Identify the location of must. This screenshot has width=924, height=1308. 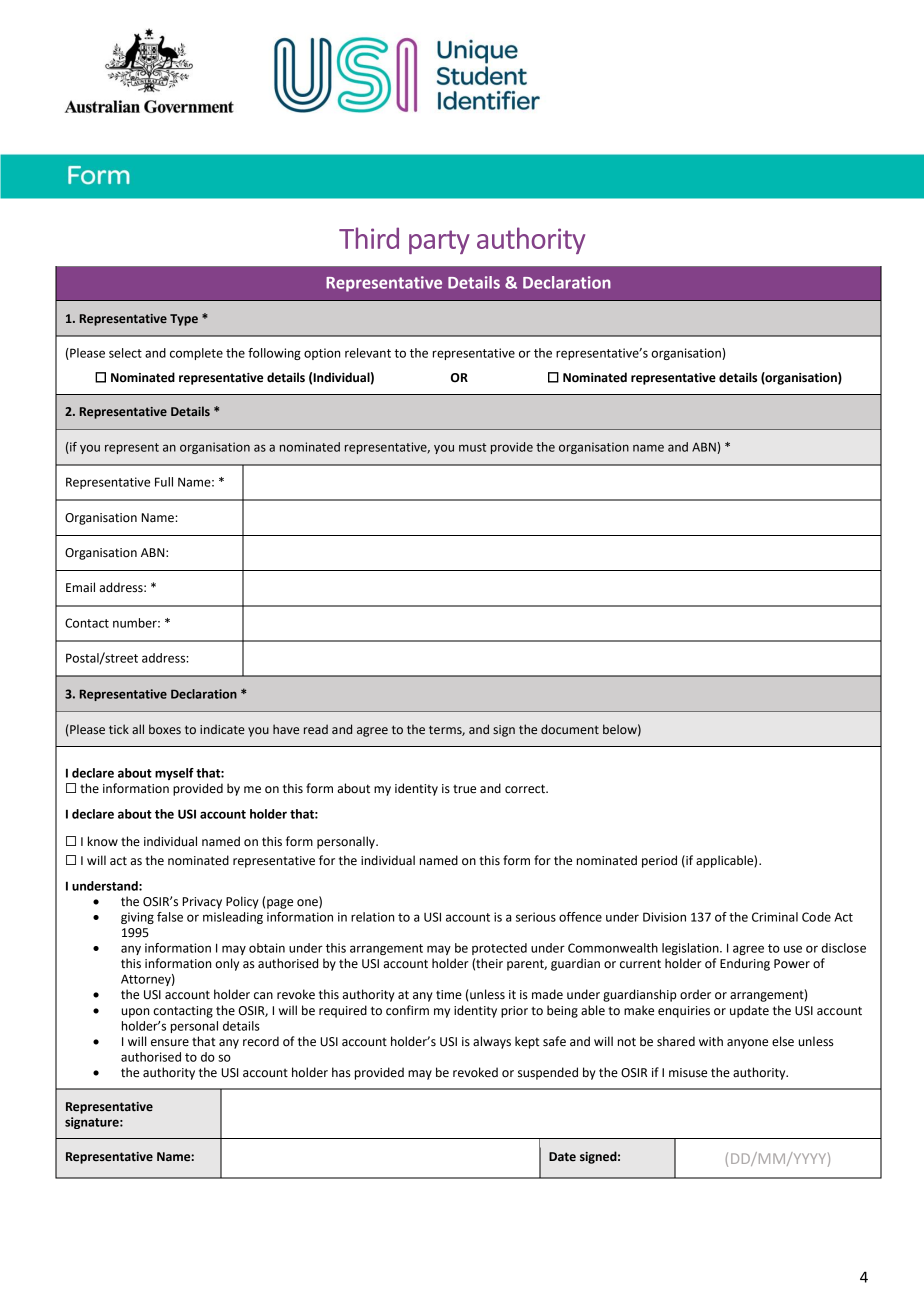
(472, 447).
